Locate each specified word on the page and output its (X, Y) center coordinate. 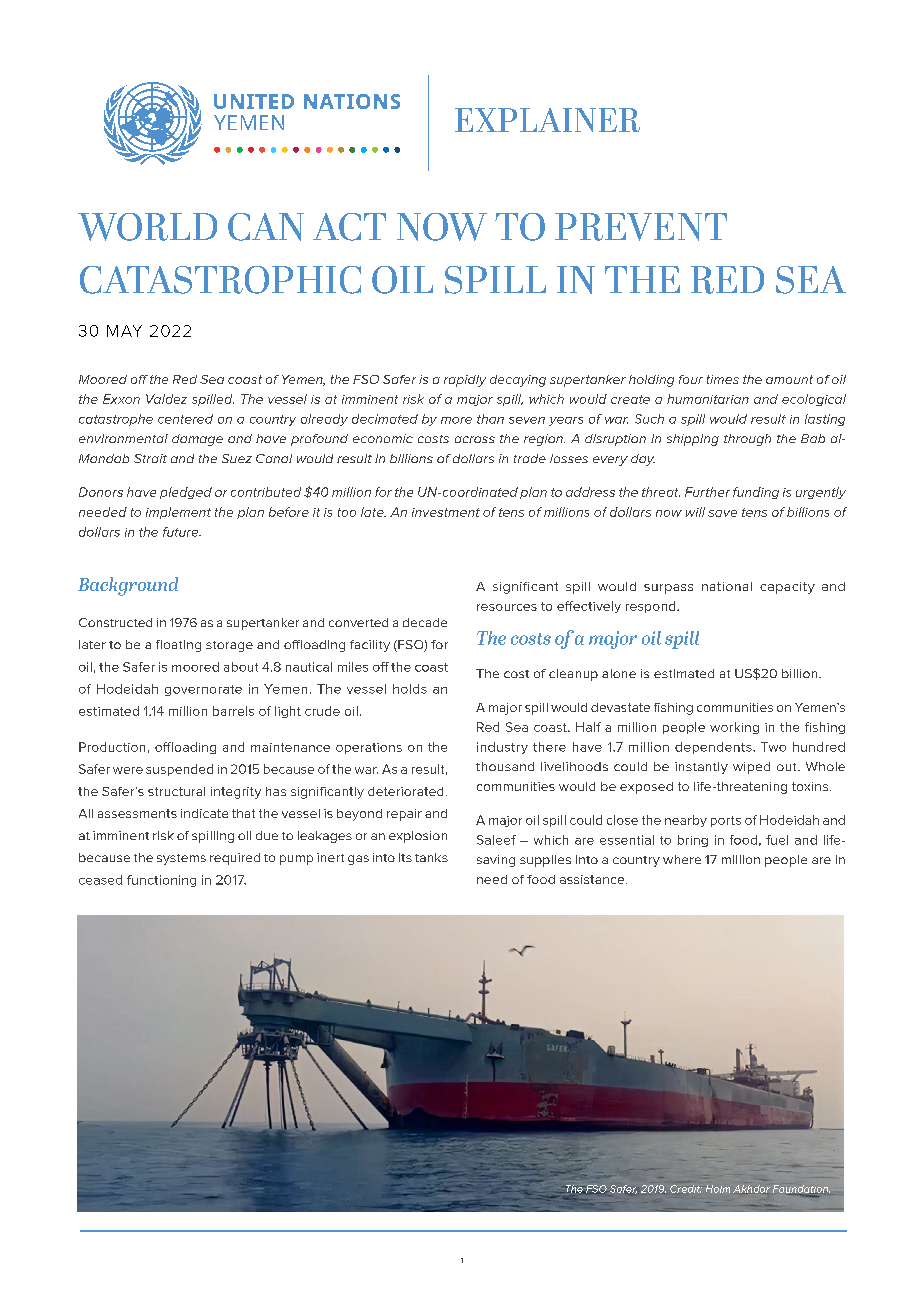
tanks (431, 857)
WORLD (147, 227)
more (456, 420)
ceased (100, 880)
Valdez (166, 399)
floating (178, 646)
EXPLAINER (547, 120)
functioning (161, 881)
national (727, 586)
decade (425, 622)
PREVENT (641, 227)
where (682, 859)
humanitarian (708, 399)
